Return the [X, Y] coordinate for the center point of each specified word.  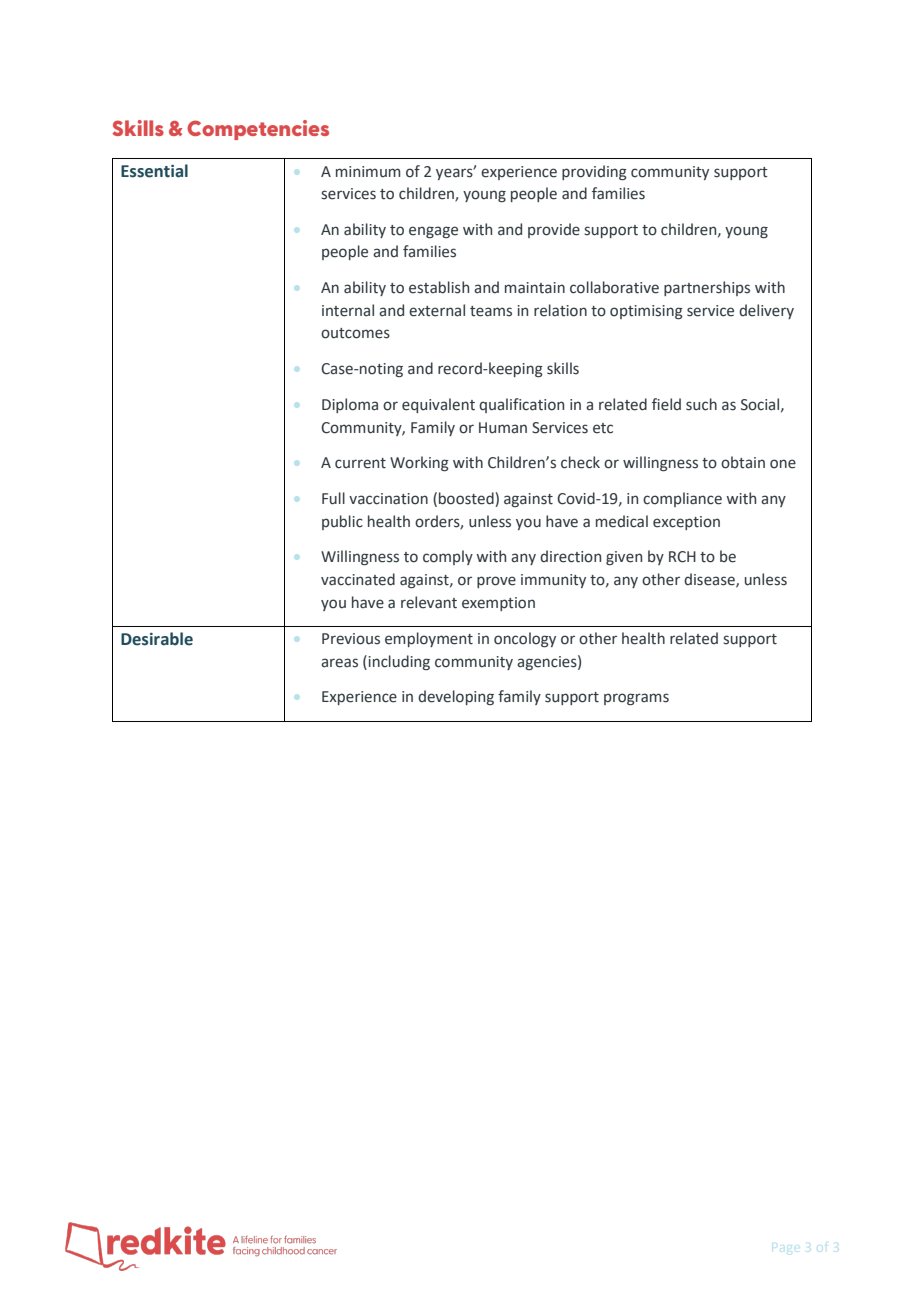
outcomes [355, 333]
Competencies [258, 130]
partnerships [707, 288]
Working [419, 463]
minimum [368, 171]
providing [594, 172]
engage [433, 232]
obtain [743, 462]
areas [339, 663]
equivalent [438, 405]
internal [348, 310]
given [624, 558]
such [701, 404]
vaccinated [358, 579]
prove [496, 582]
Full [333, 498]
